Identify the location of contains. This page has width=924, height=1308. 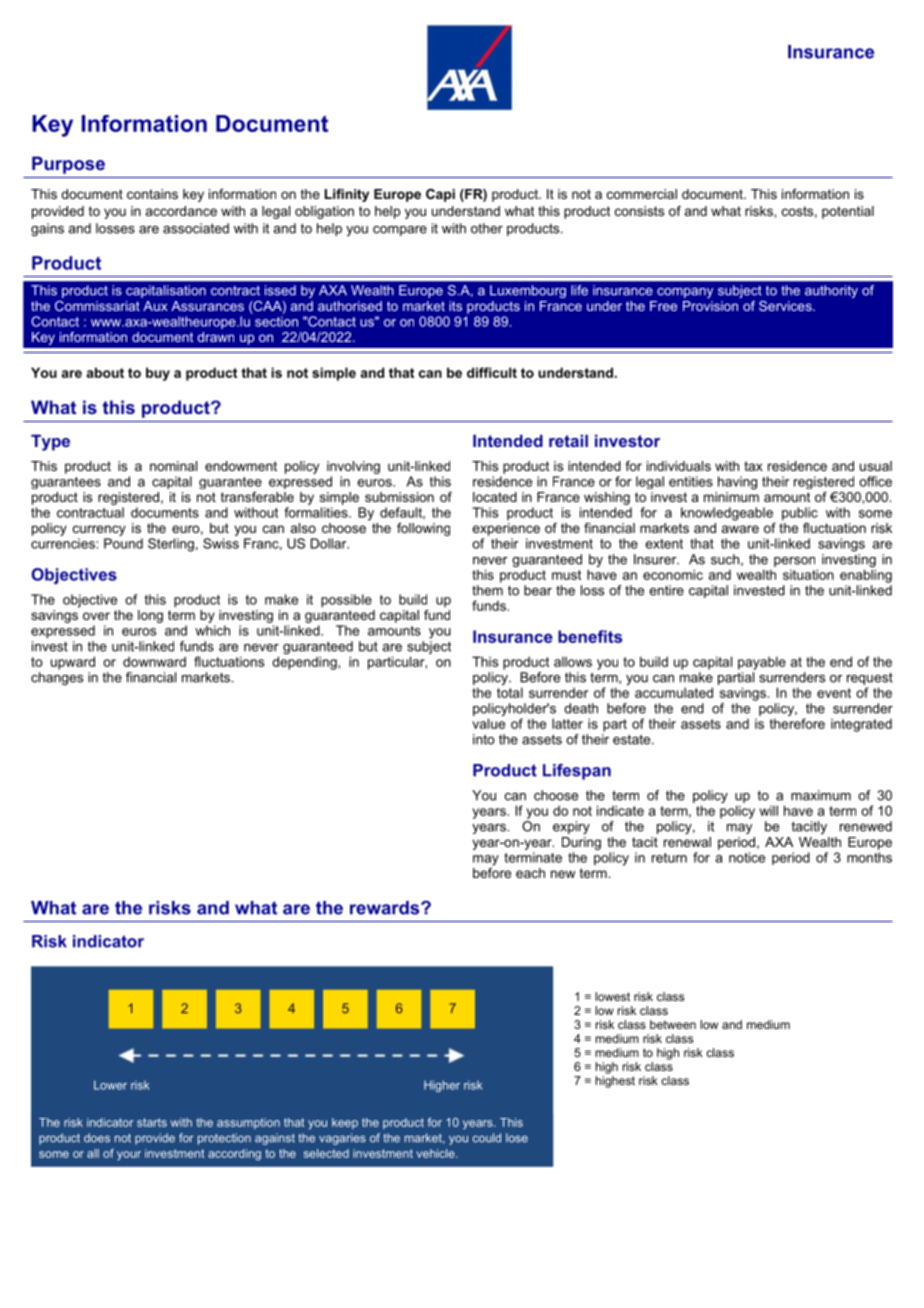
(152, 194).
